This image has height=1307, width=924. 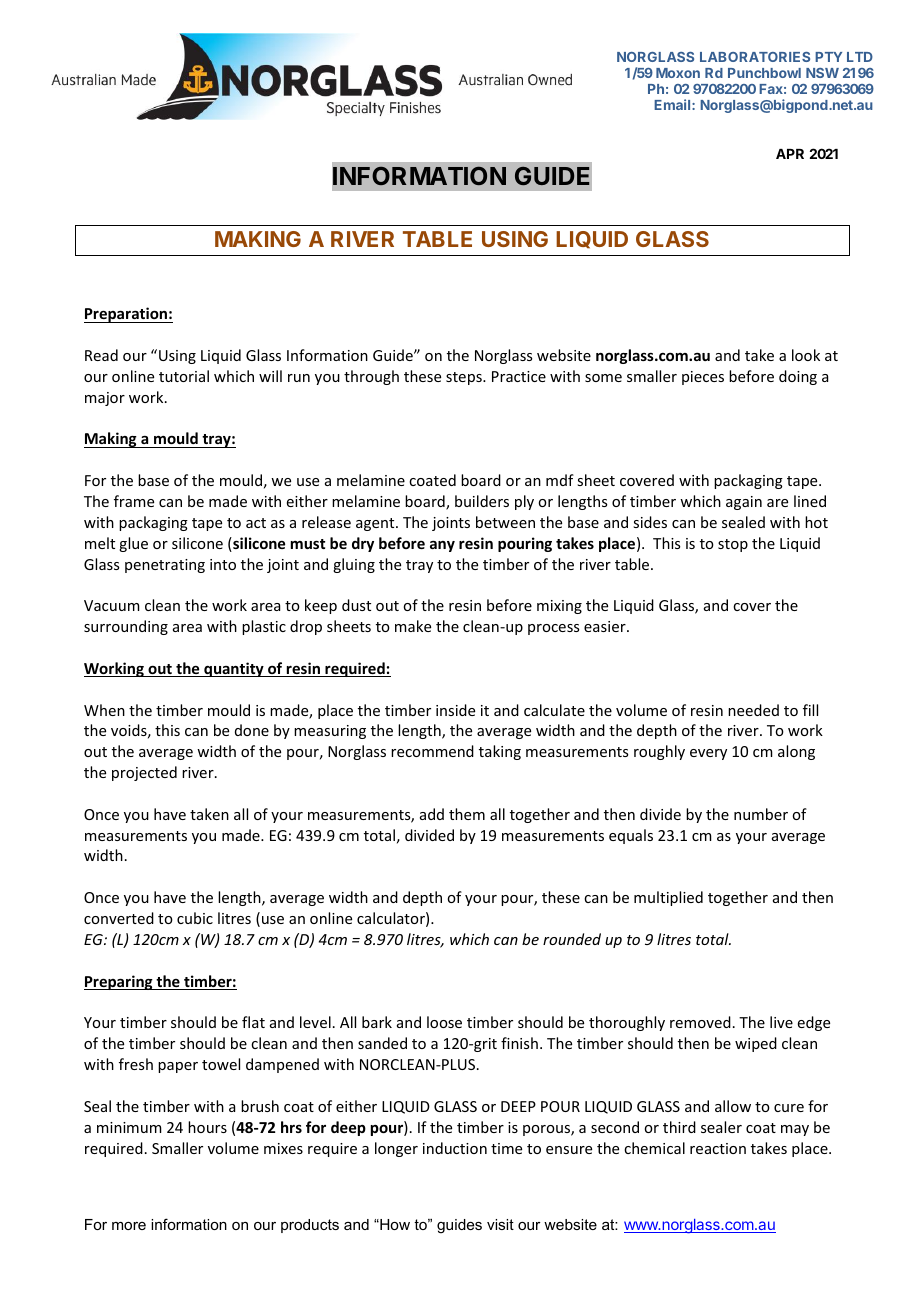 I want to click on more, so click(x=129, y=1226).
